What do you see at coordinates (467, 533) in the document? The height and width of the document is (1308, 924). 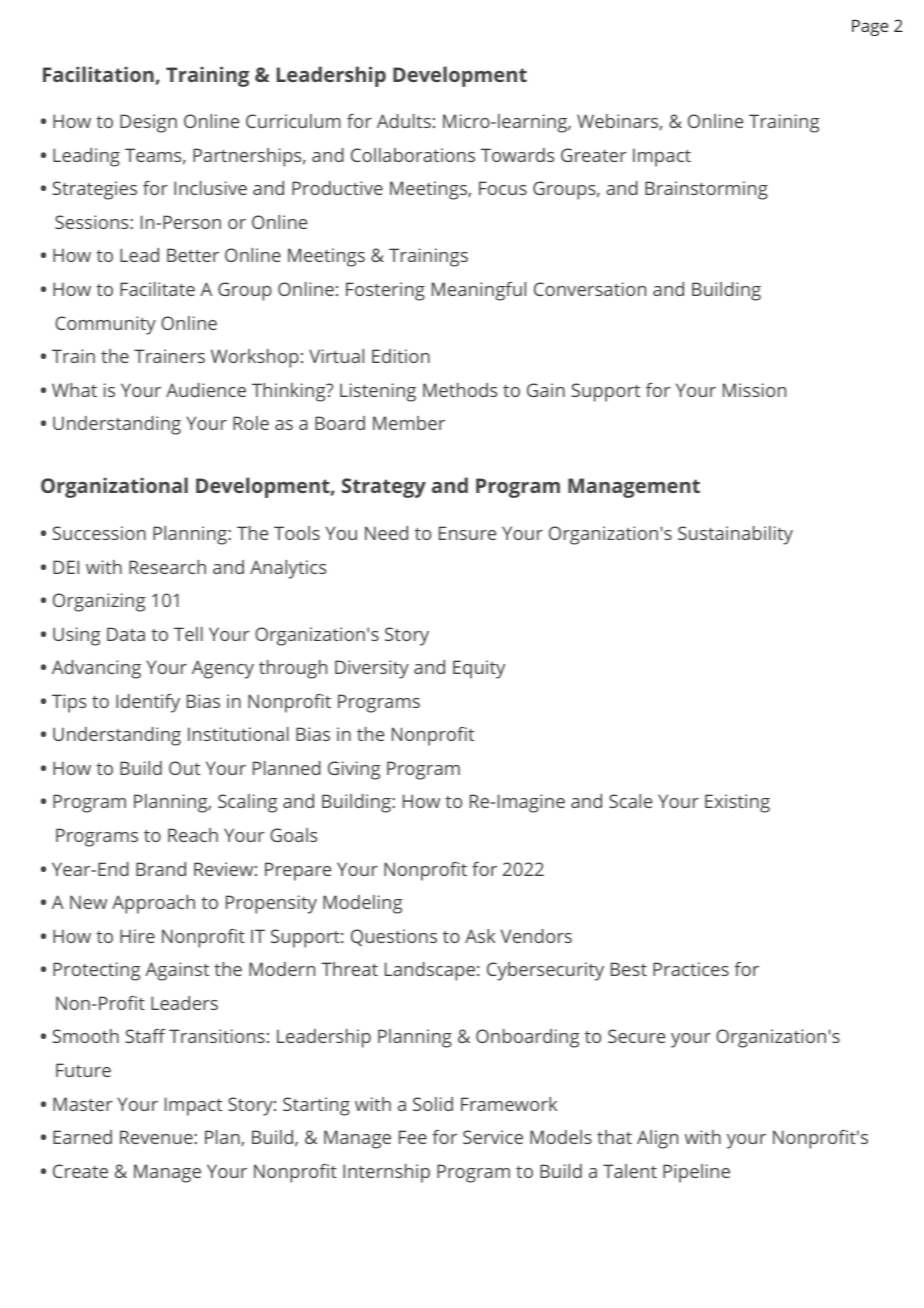 I see `Ensure` at bounding box center [467, 533].
